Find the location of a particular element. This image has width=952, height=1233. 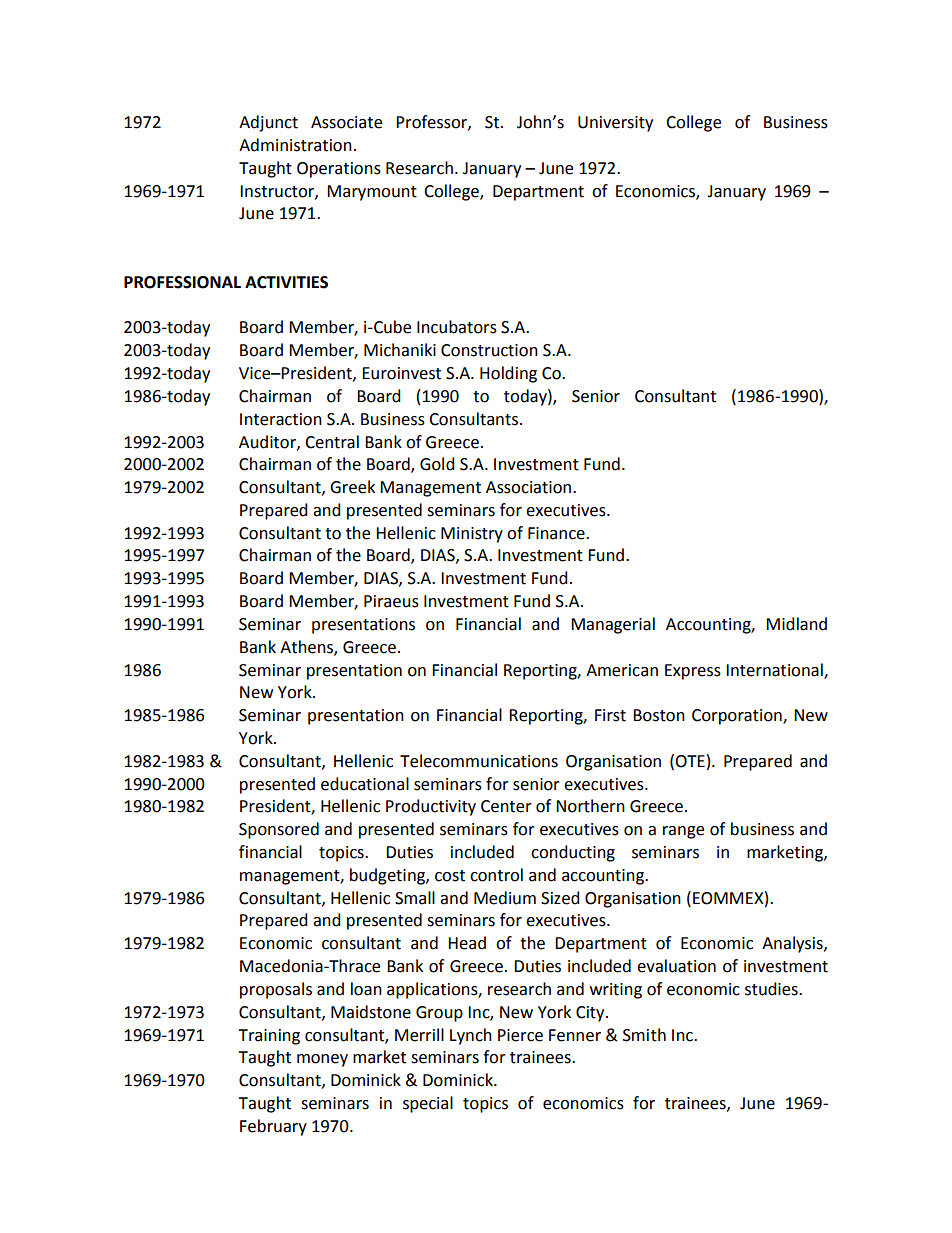

University is located at coordinates (615, 124).
